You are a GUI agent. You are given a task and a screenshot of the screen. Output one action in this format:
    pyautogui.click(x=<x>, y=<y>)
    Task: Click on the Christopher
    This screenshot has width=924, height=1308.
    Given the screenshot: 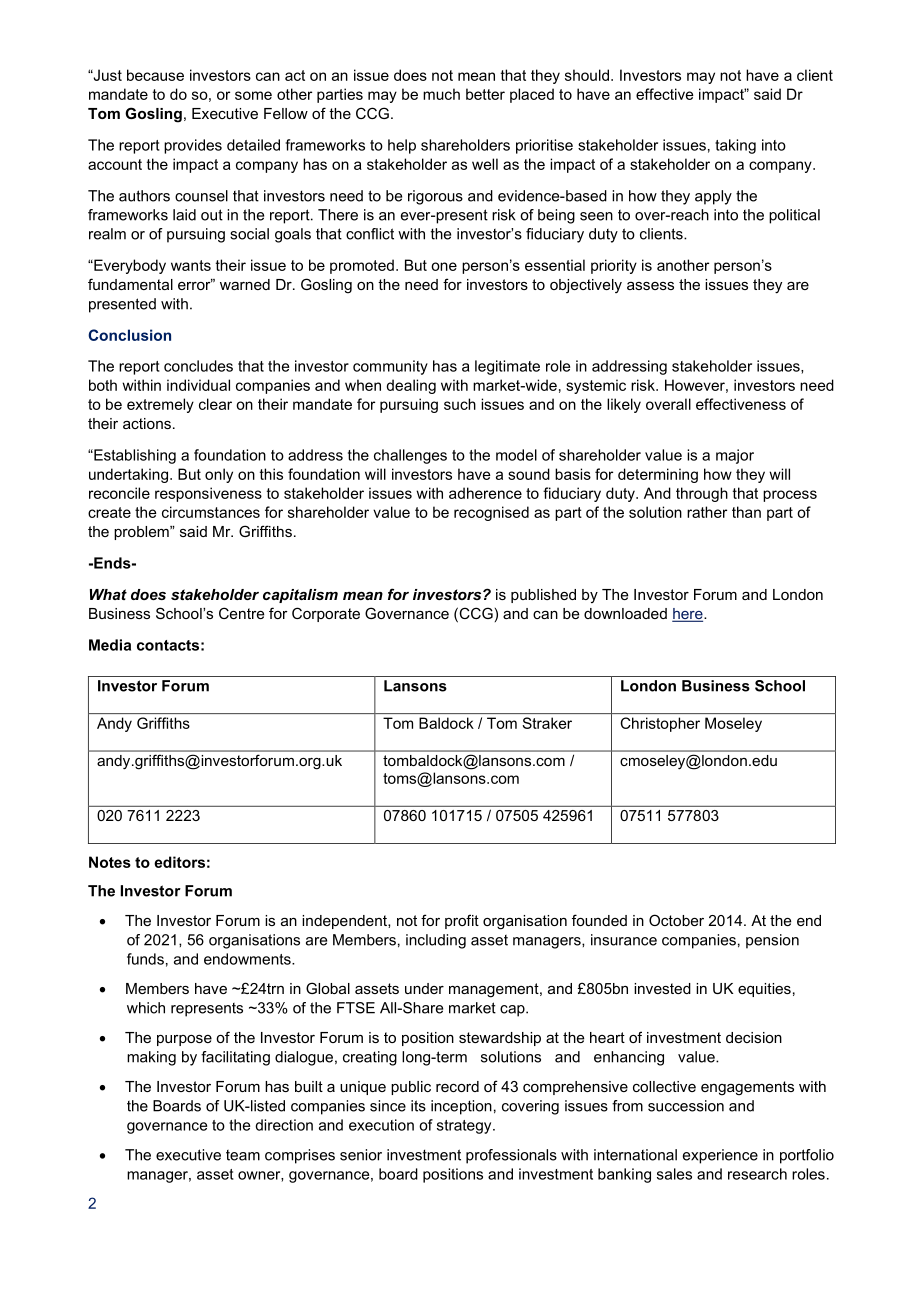 What is the action you would take?
    pyautogui.click(x=660, y=724)
